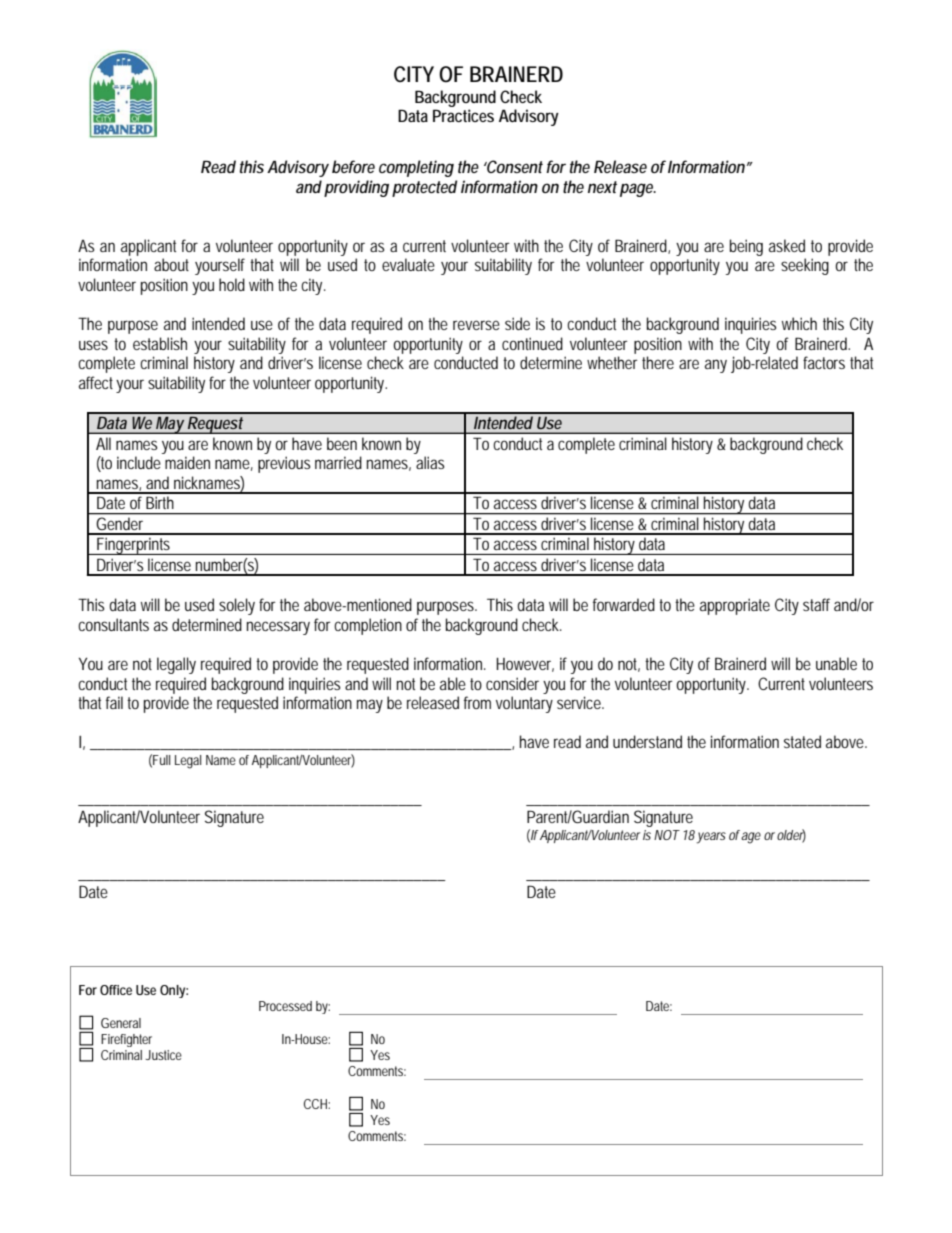 The height and width of the screenshot is (1233, 952). I want to click on fail, so click(114, 702).
